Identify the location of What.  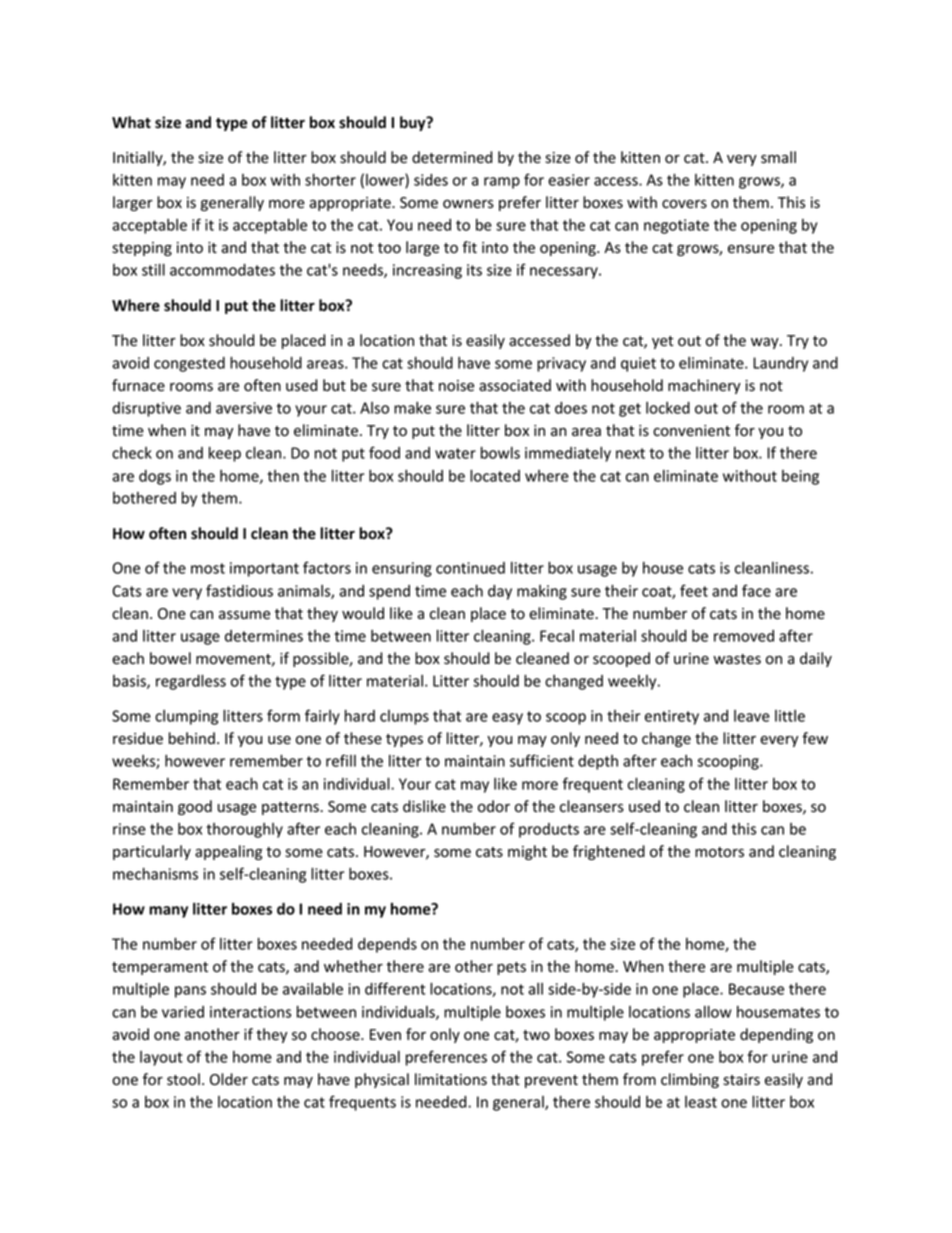
(131, 122).
